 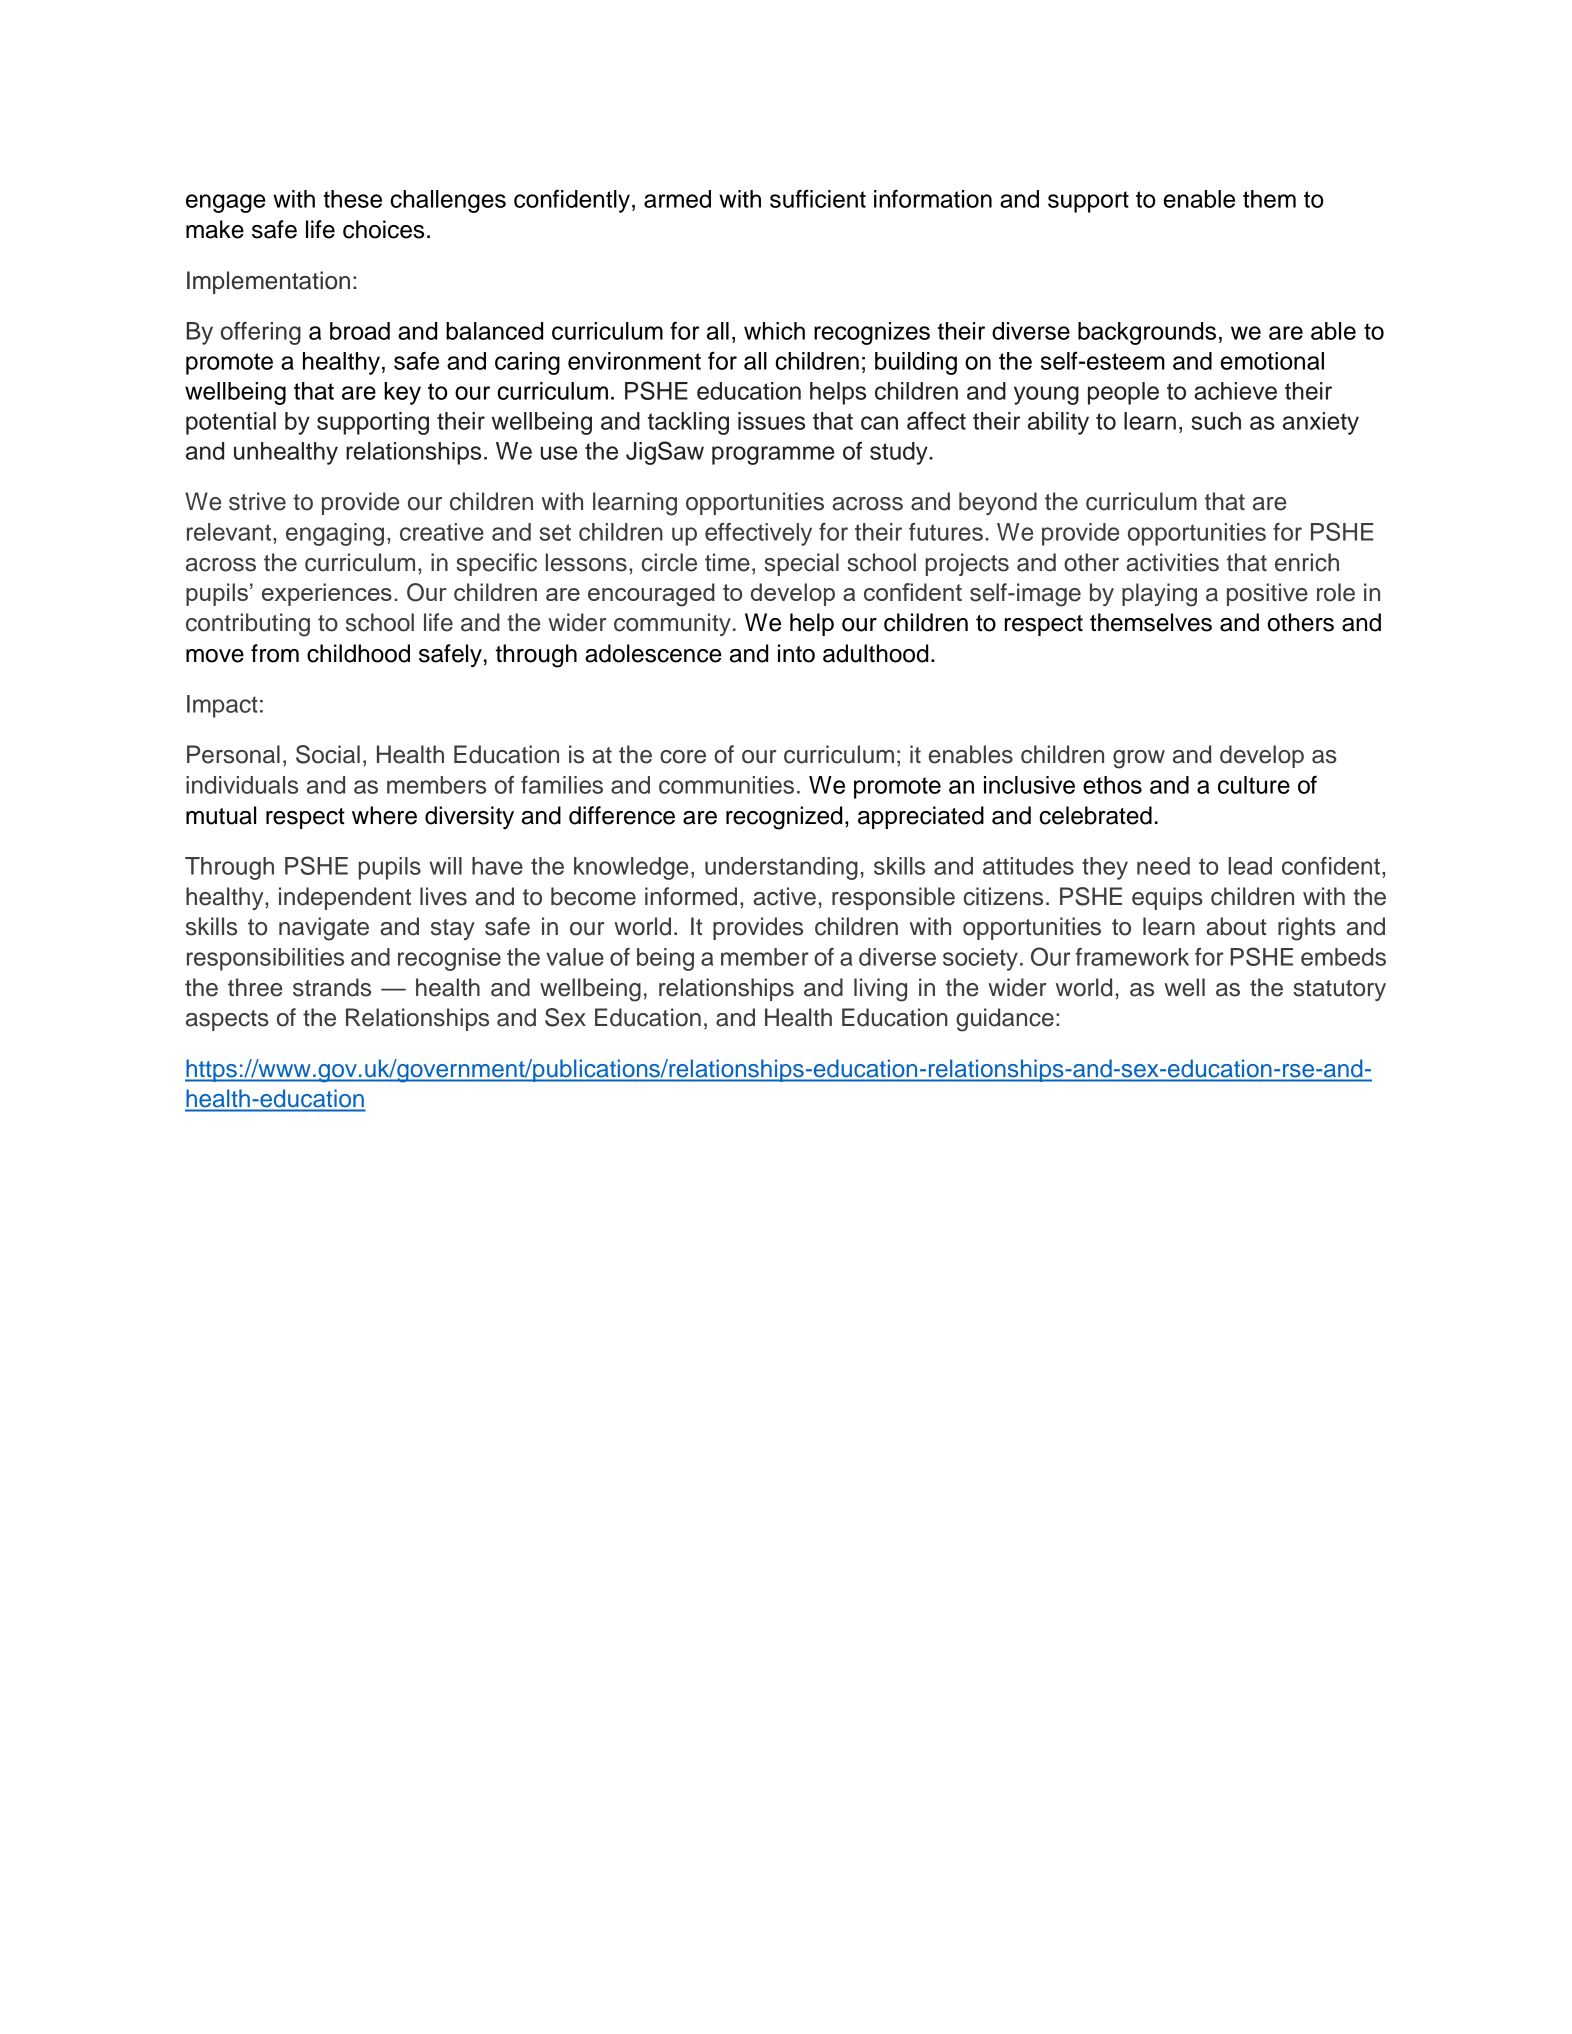 I want to click on strands, so click(x=332, y=987).
